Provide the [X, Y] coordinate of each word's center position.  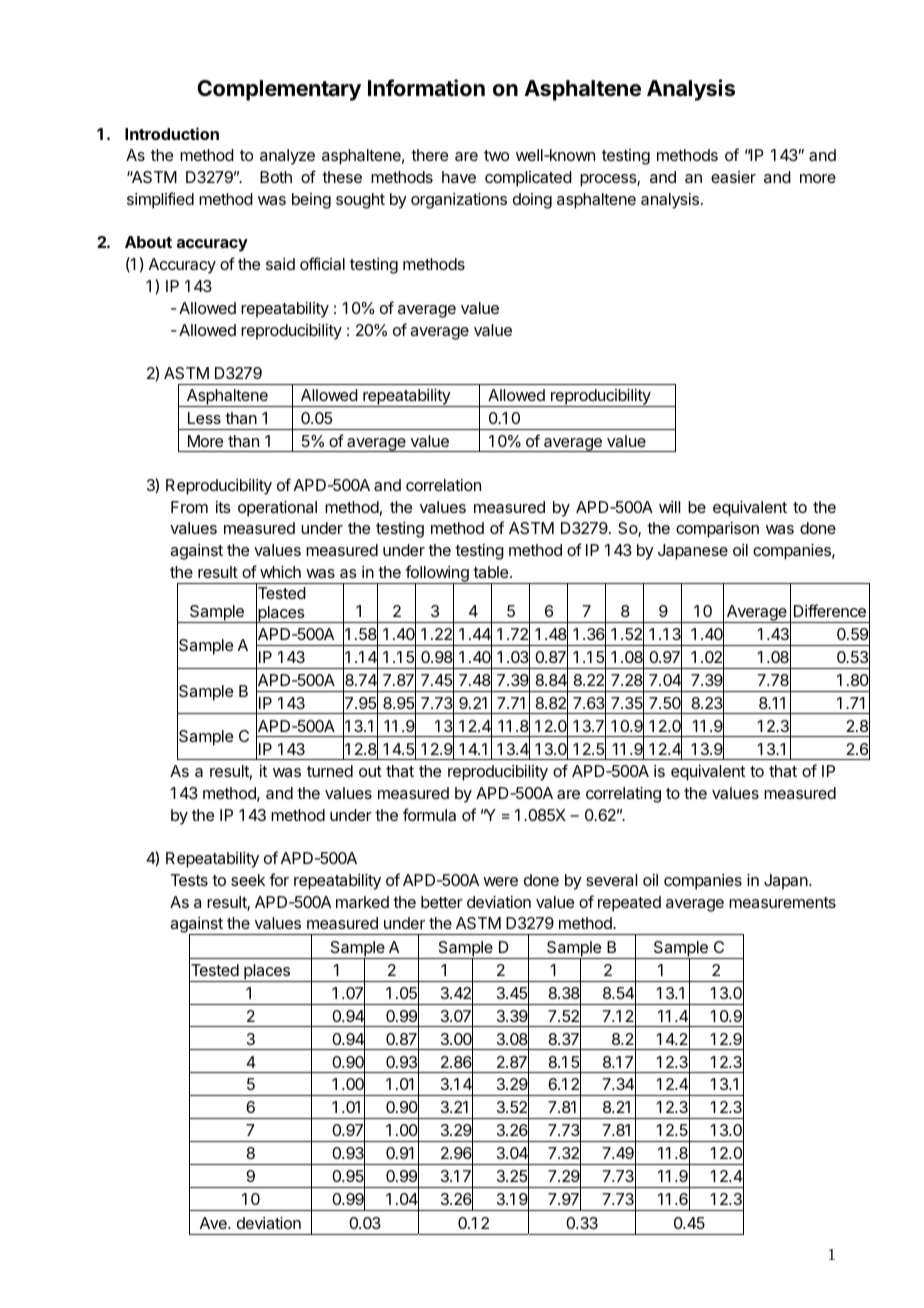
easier [733, 177]
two [496, 155]
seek [248, 880]
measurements [782, 902]
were [500, 881]
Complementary [279, 90]
